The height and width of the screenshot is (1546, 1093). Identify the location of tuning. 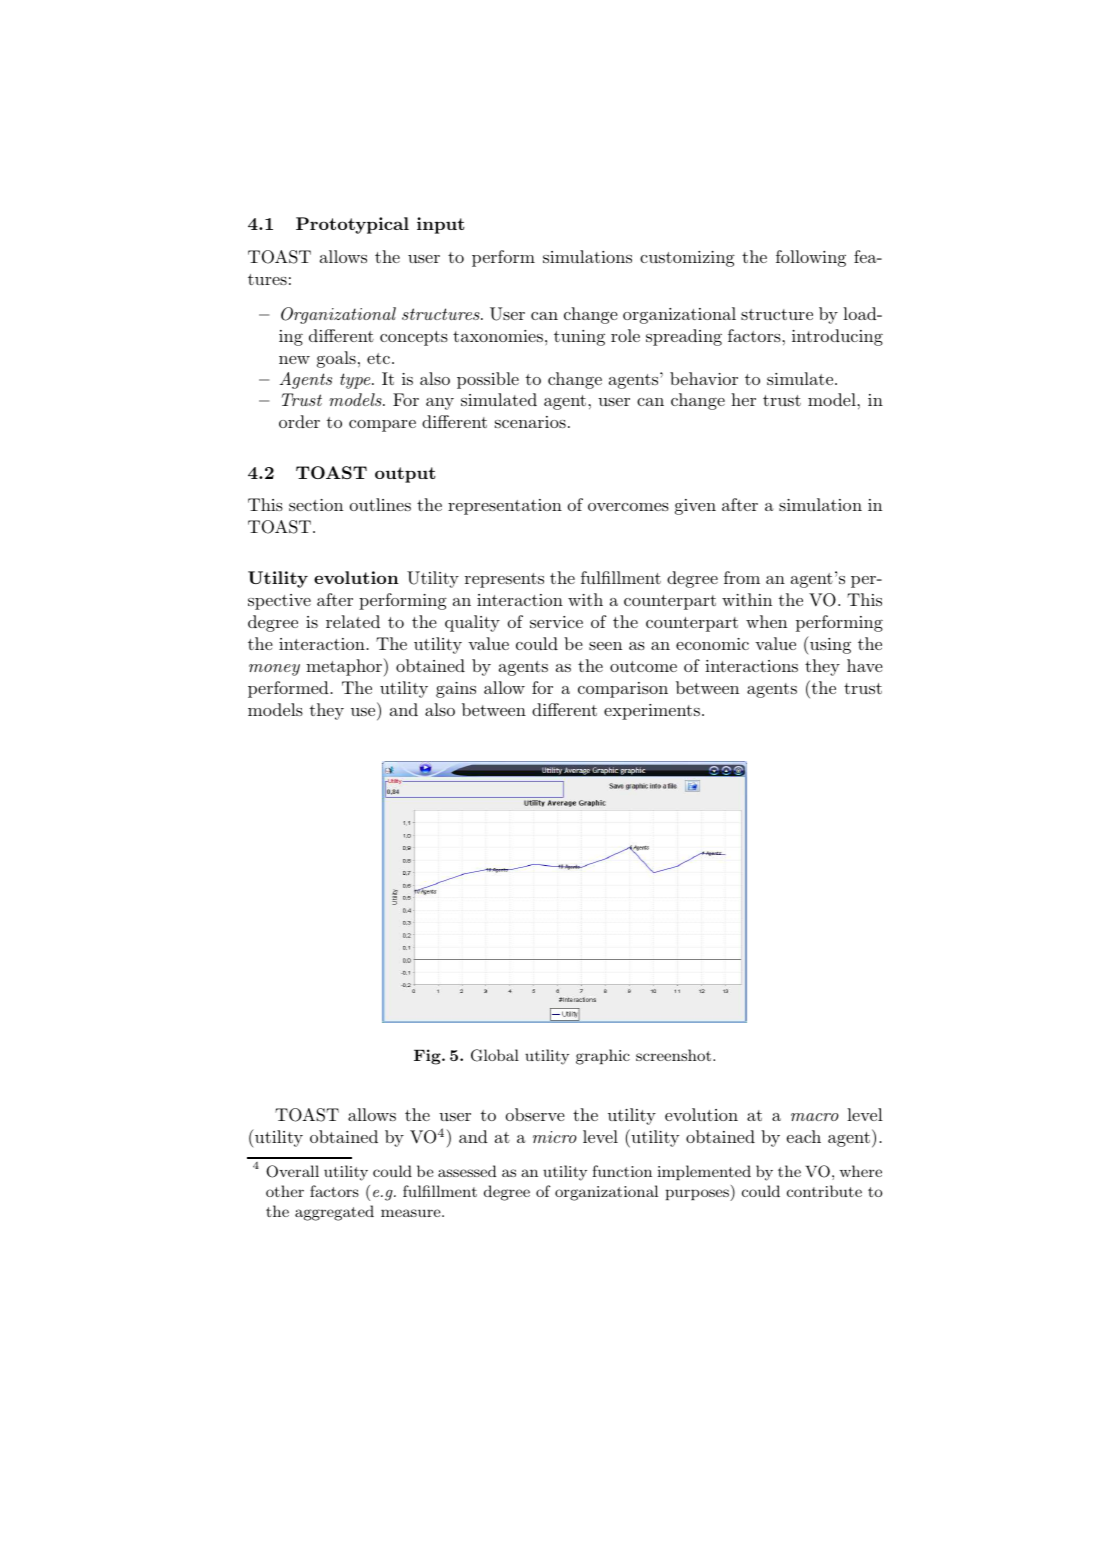
(579, 338).
